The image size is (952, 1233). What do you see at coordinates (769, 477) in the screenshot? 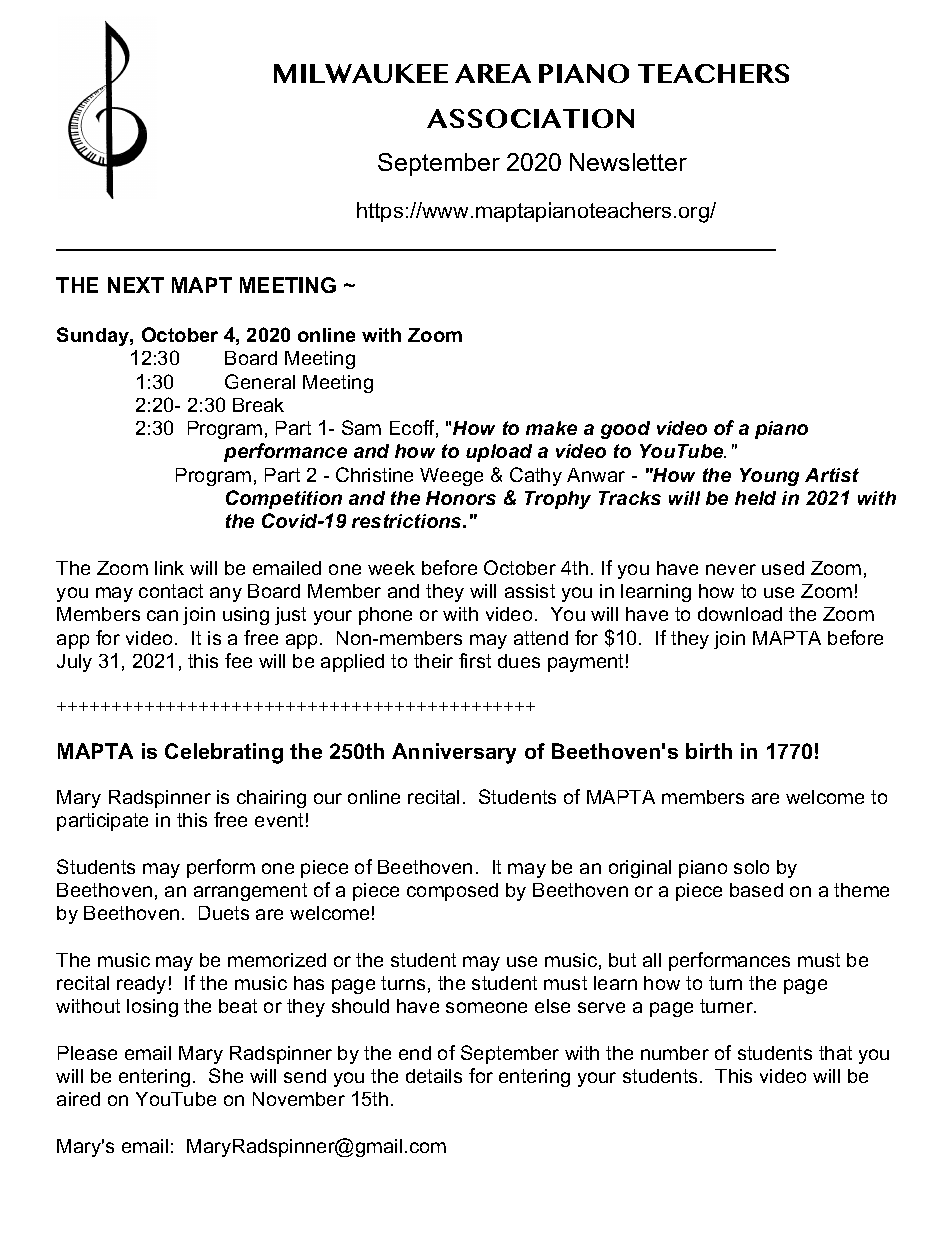
I see `Young` at bounding box center [769, 477].
